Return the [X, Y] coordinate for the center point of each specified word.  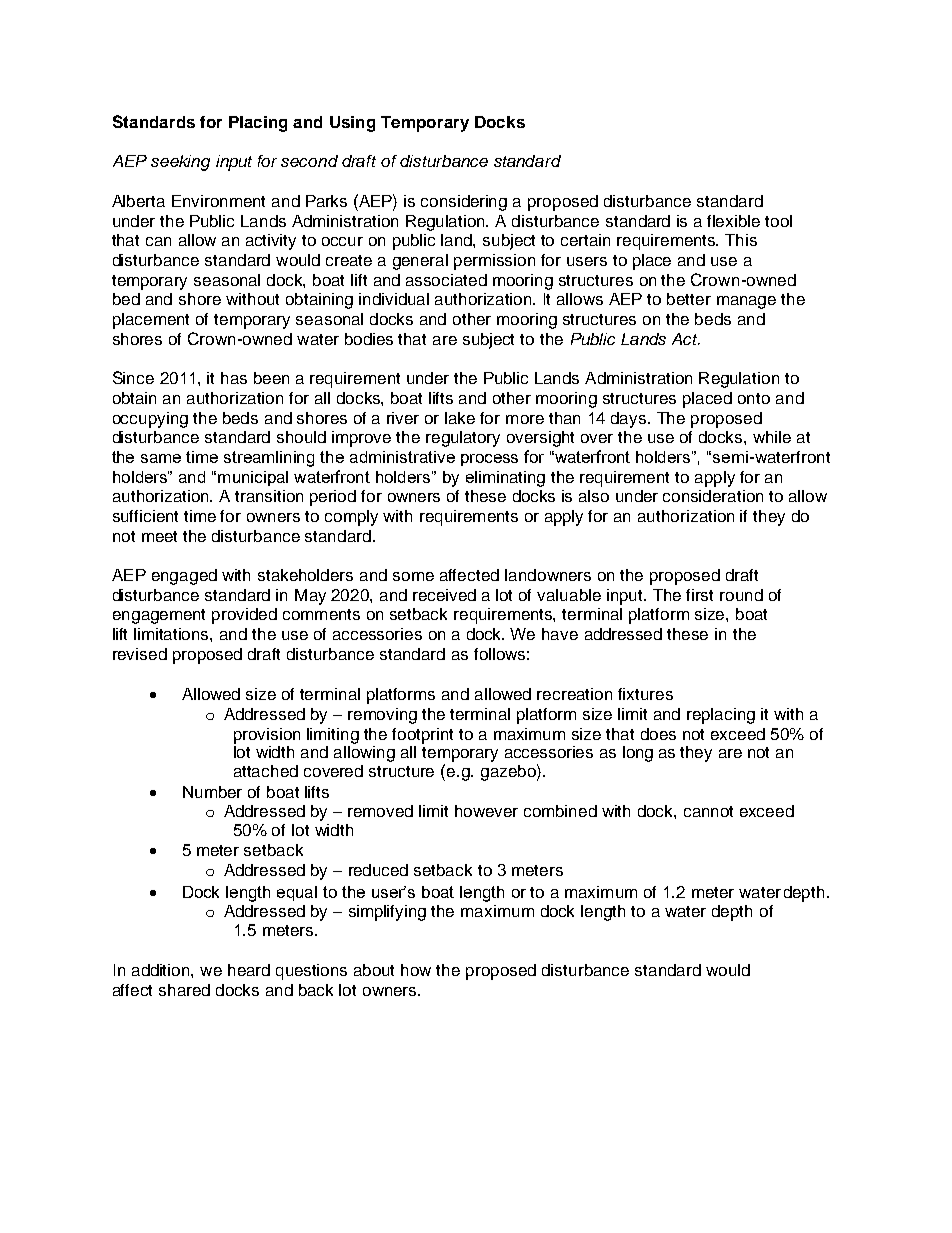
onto [754, 398]
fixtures [645, 694]
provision [267, 736]
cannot [708, 811]
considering [464, 203]
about [374, 970]
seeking [180, 163]
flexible [733, 221]
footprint [422, 736]
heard [249, 970]
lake [460, 418]
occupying [150, 420]
